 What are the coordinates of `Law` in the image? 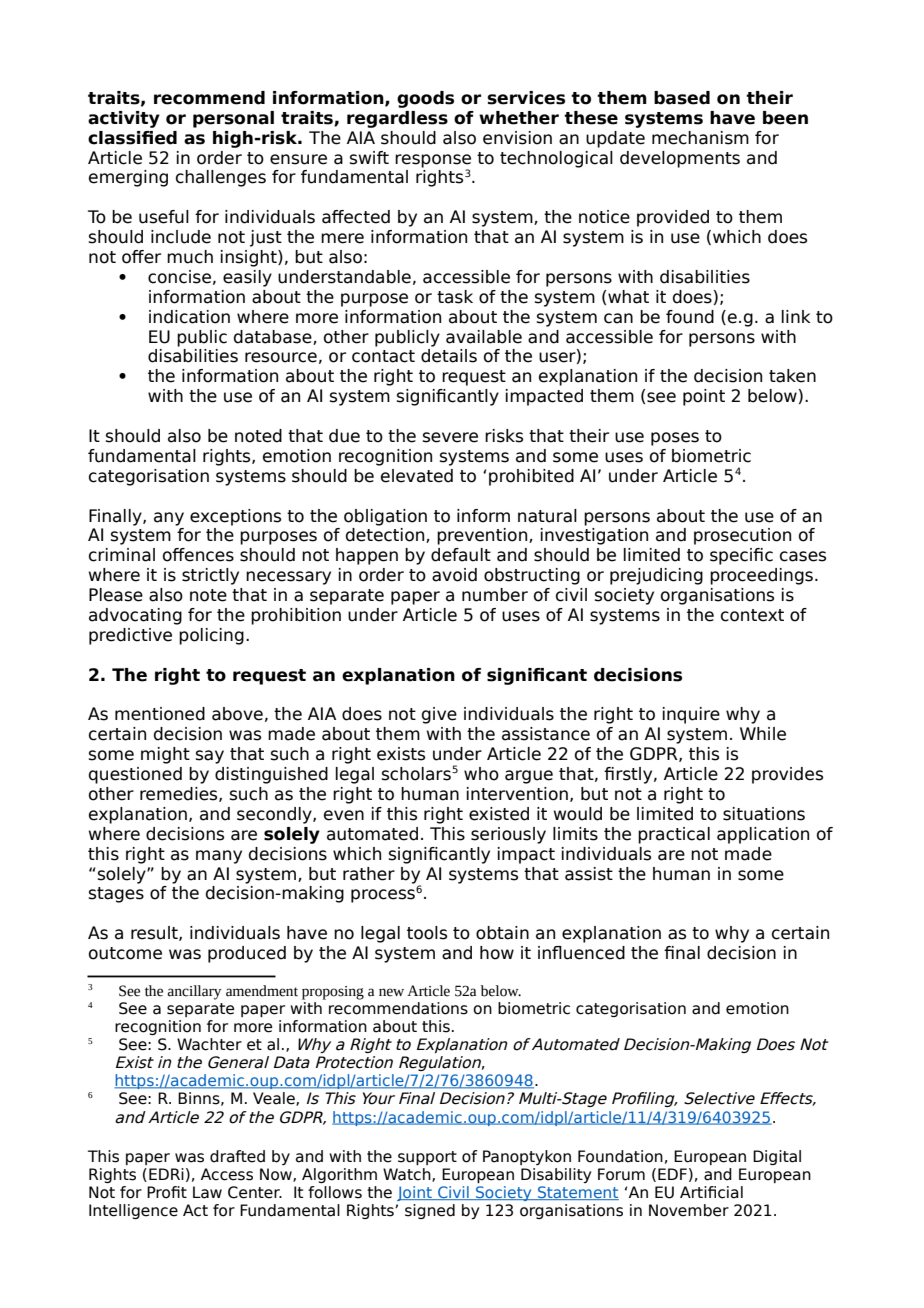 It's located at (207, 1192).
